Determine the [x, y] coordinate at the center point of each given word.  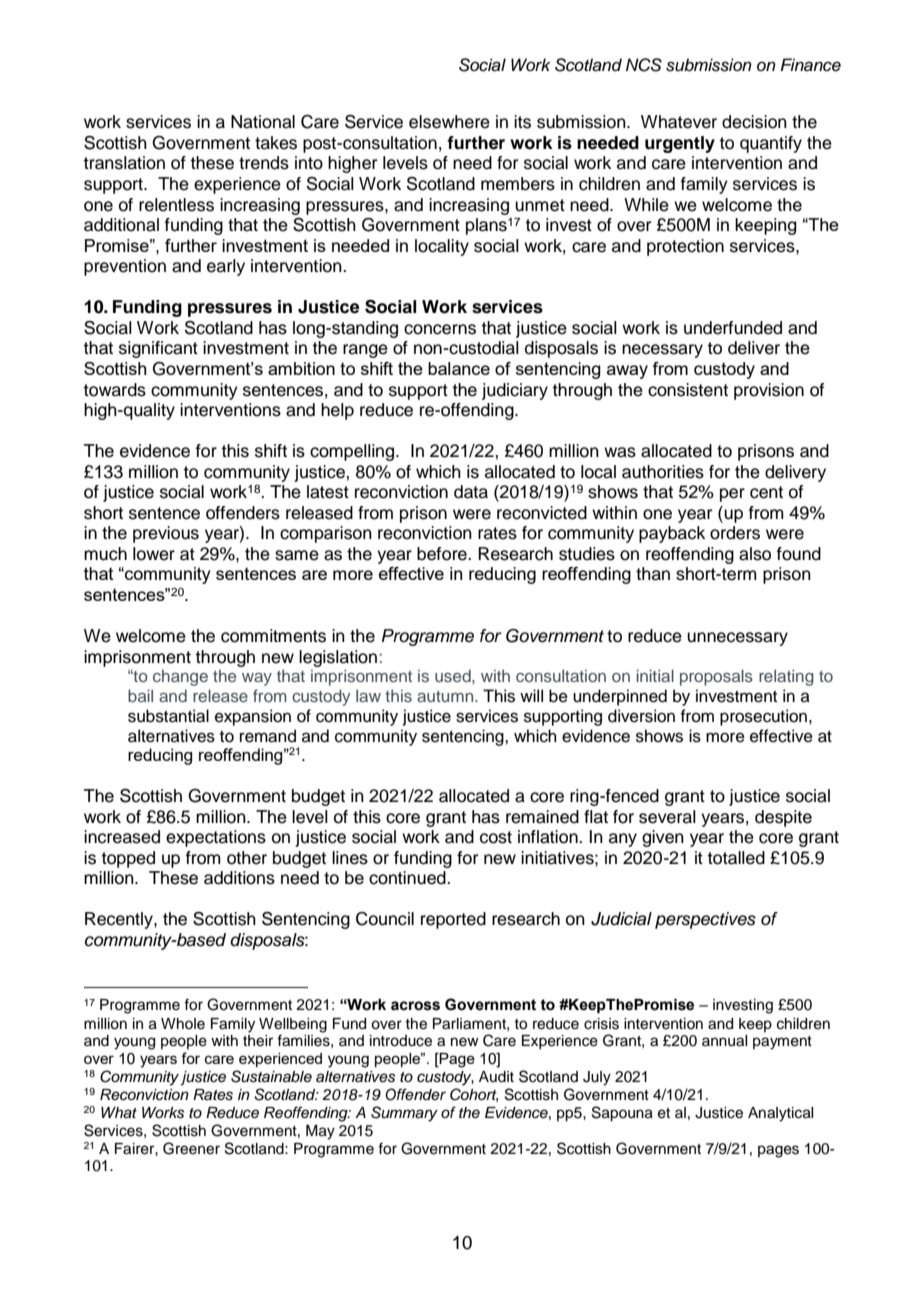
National [263, 122]
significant [158, 349]
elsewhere [449, 122]
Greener [191, 1148]
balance [459, 368]
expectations [216, 838]
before [443, 554]
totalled [736, 858]
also [755, 554]
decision [754, 122]
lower [154, 554]
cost [496, 837]
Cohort [474, 1095]
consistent [688, 390]
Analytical [780, 1114]
